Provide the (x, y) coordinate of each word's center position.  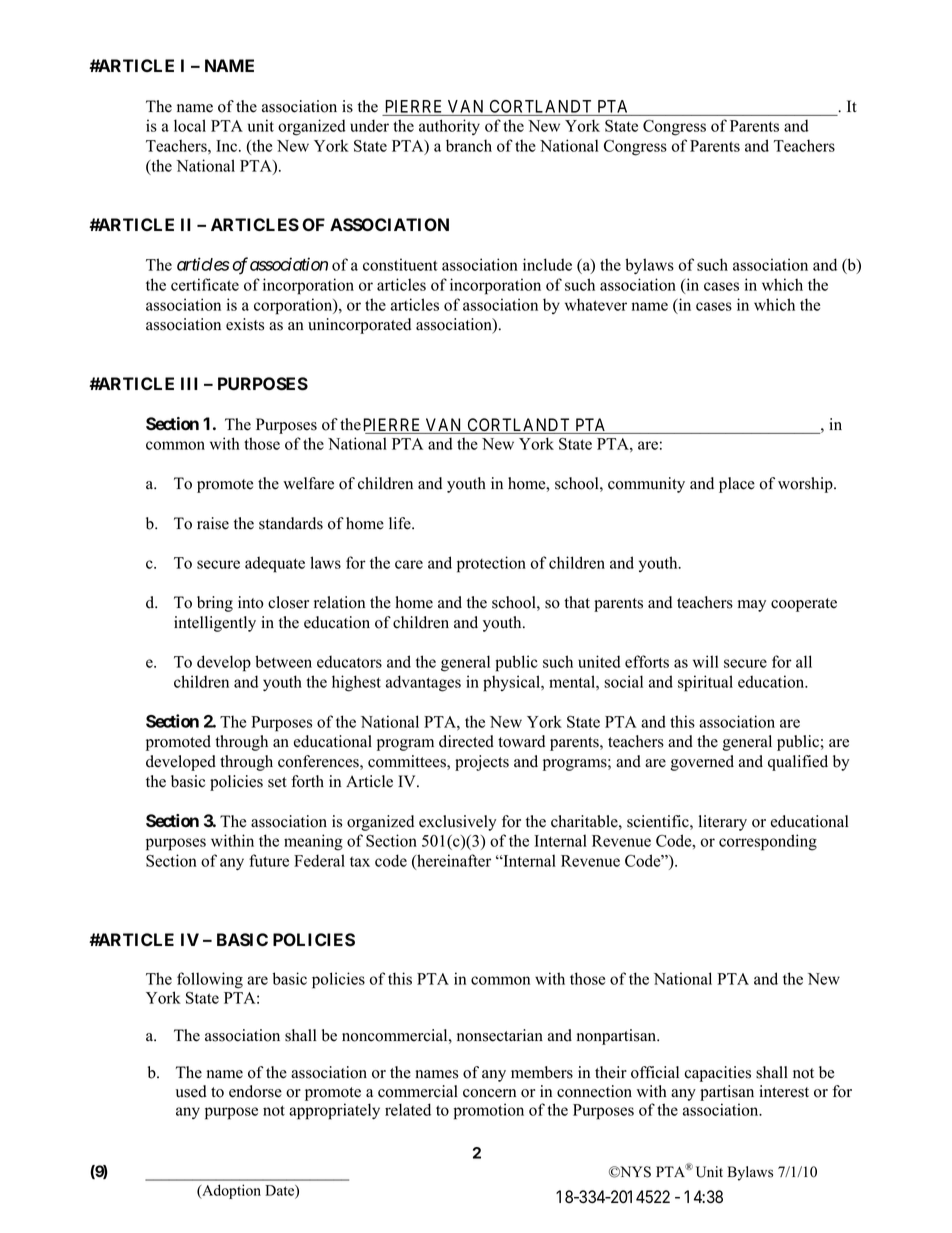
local (190, 125)
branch (469, 145)
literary (723, 823)
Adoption (230, 1191)
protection (491, 564)
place (737, 485)
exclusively (458, 823)
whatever (596, 304)
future (269, 860)
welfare (308, 483)
